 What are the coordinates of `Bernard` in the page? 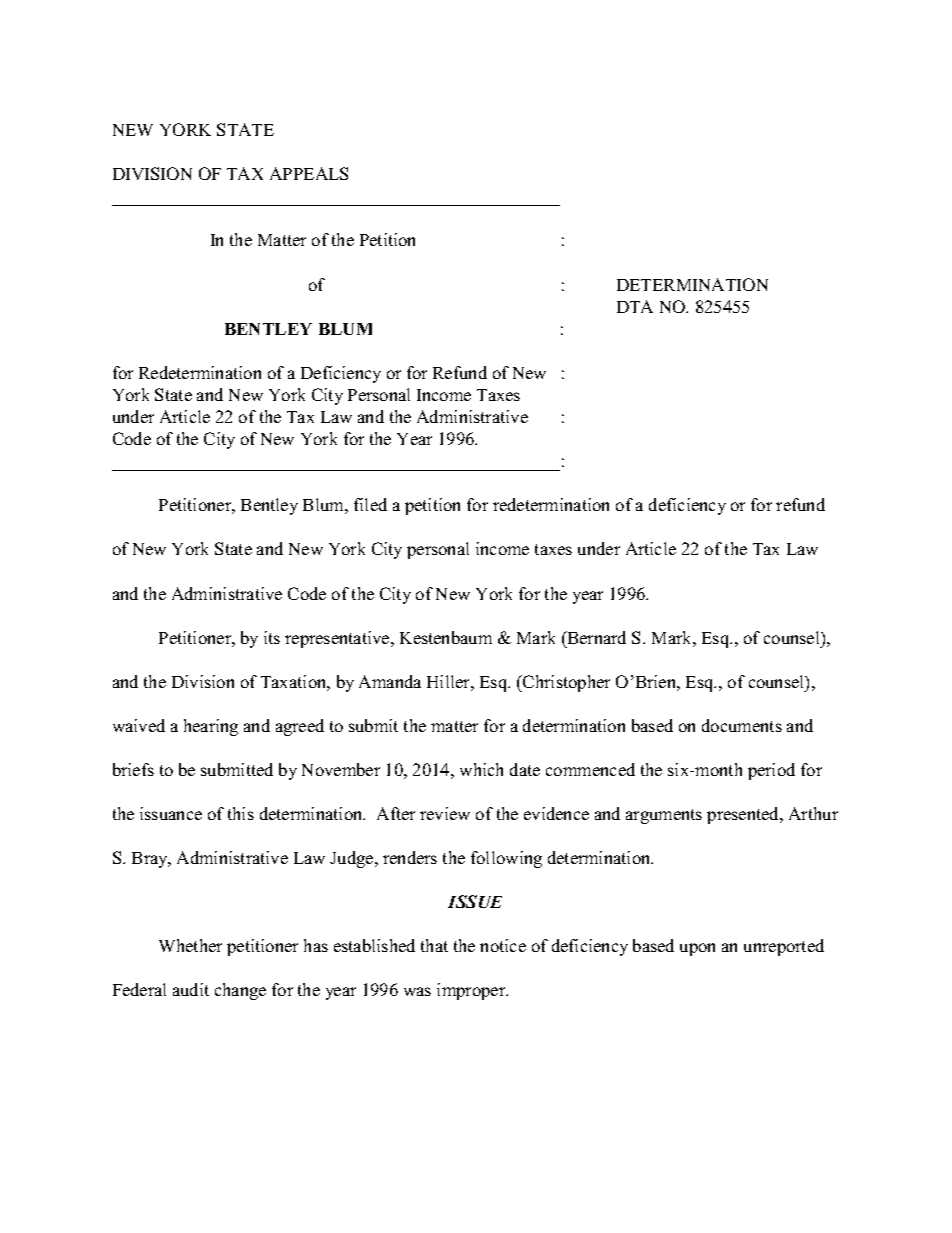 It's located at (595, 637).
